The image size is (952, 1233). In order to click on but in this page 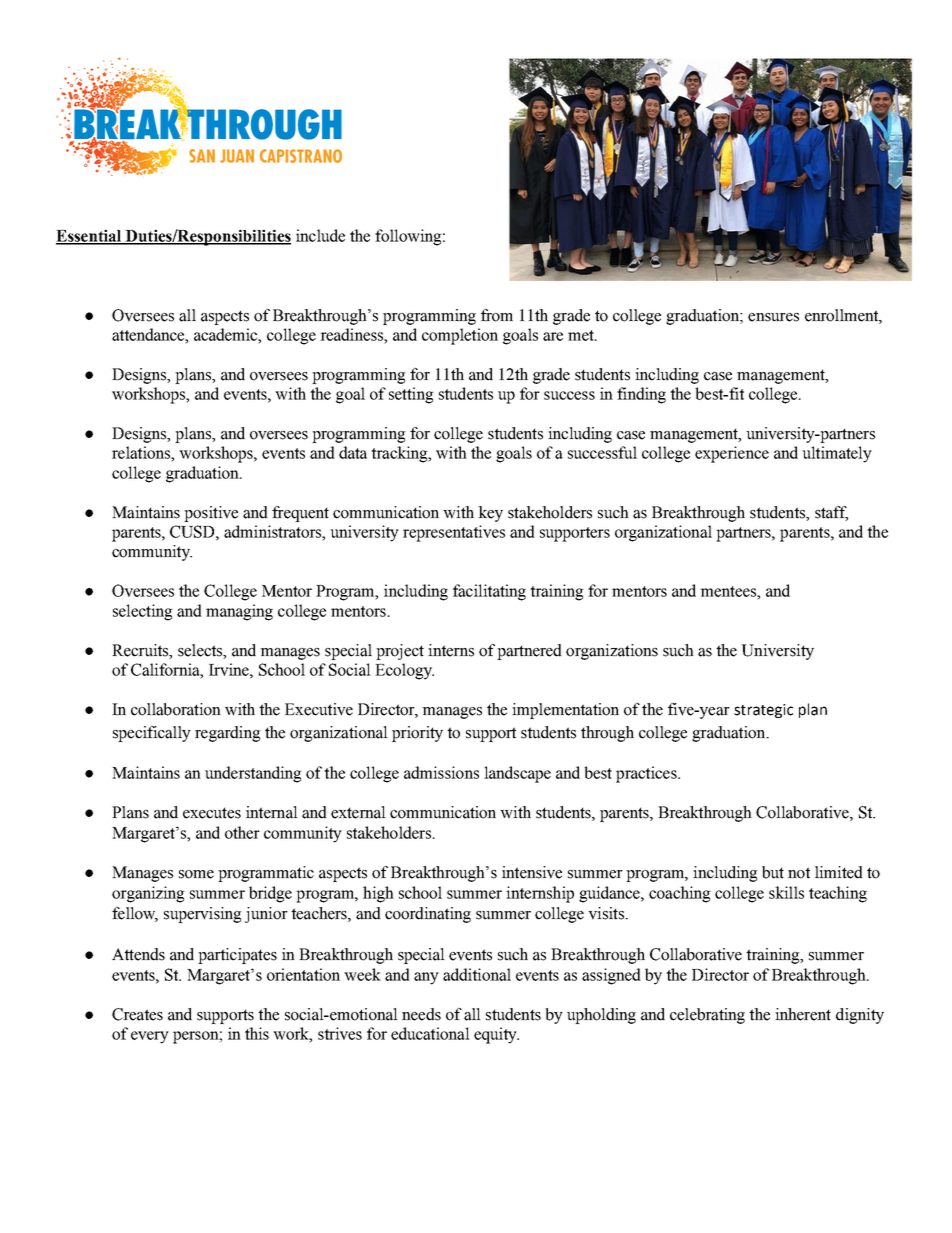, I will do `click(773, 872)`.
